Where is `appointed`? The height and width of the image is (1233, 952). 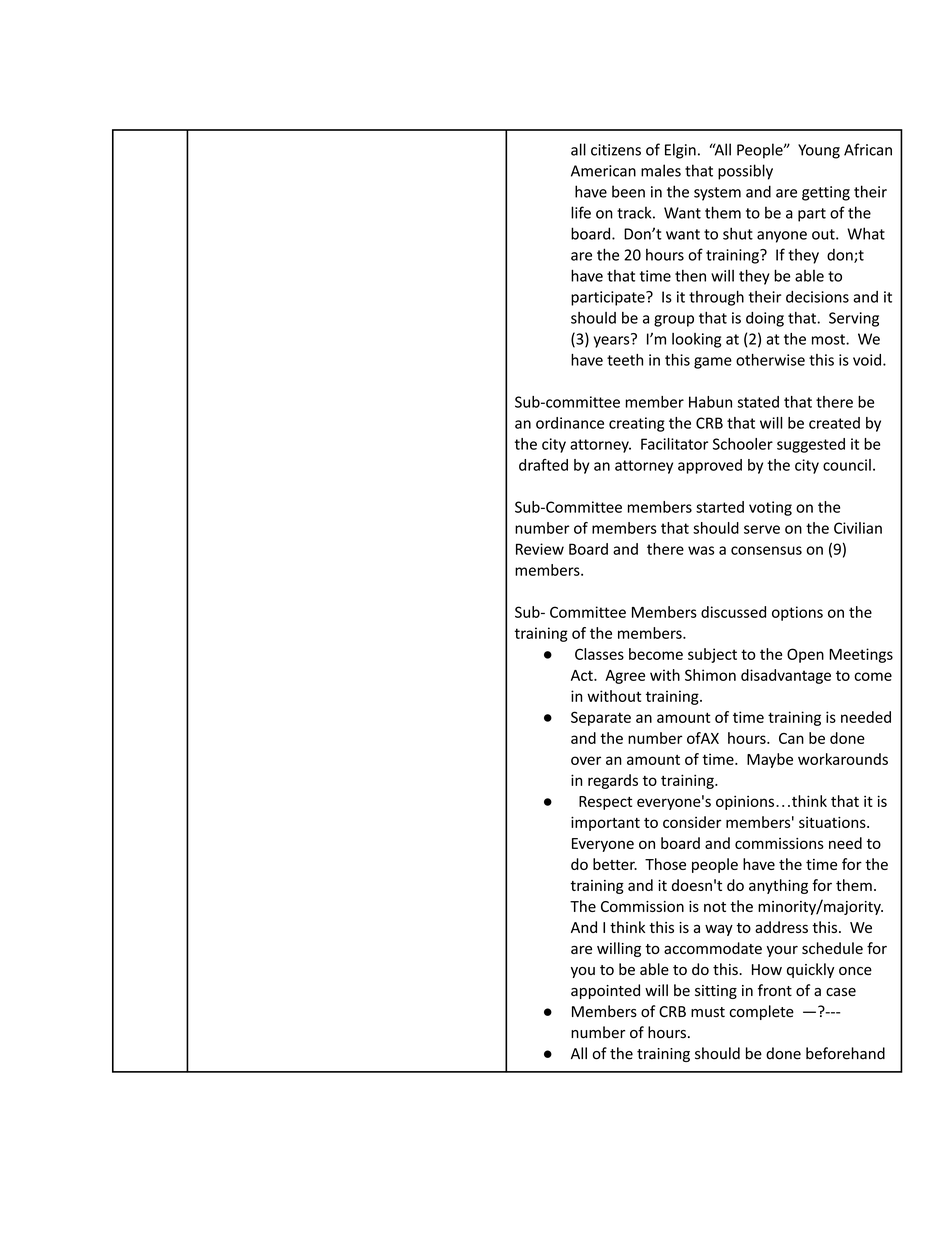
appointed is located at coordinates (605, 991).
